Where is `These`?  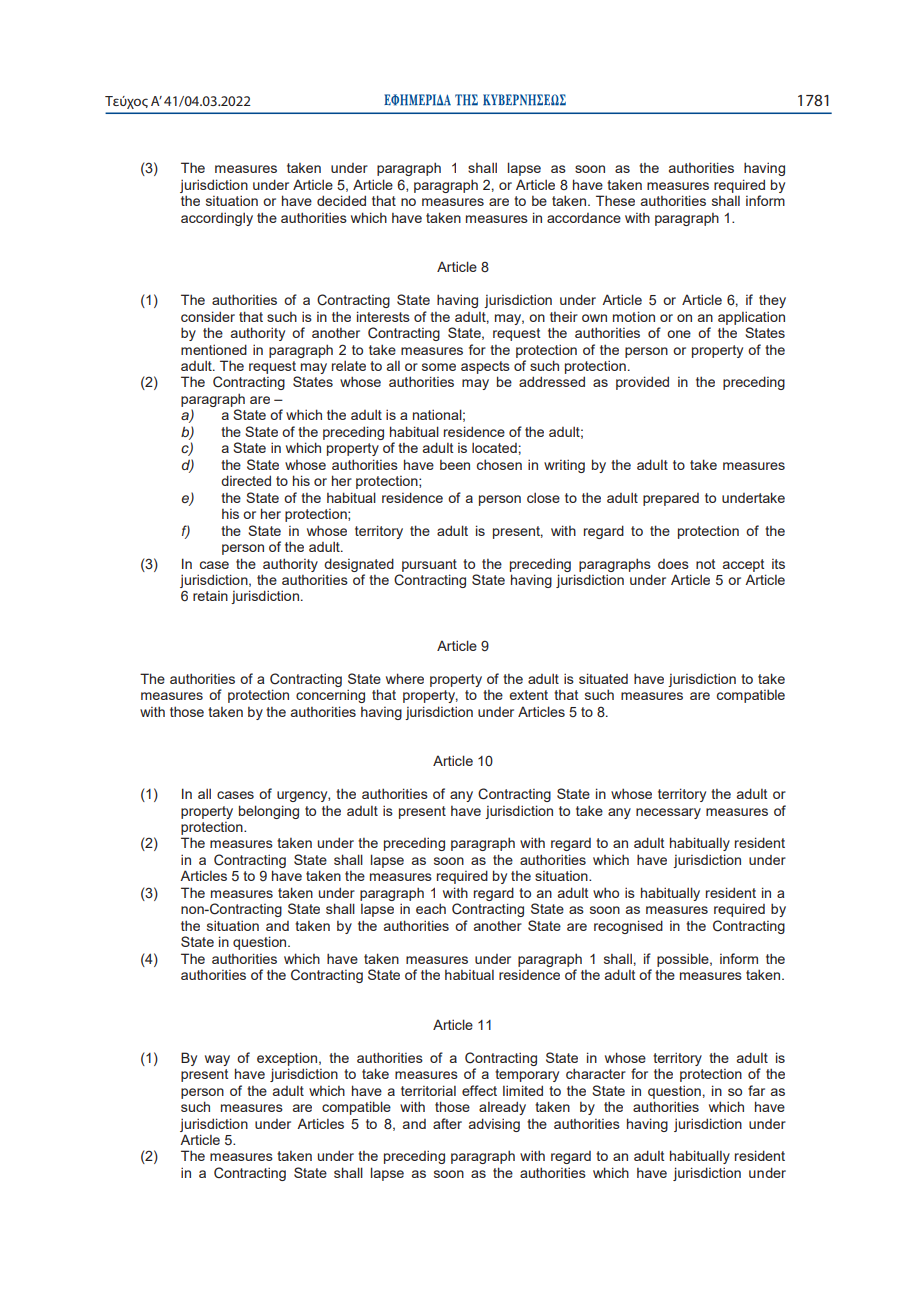
These is located at coordinates (615, 200).
